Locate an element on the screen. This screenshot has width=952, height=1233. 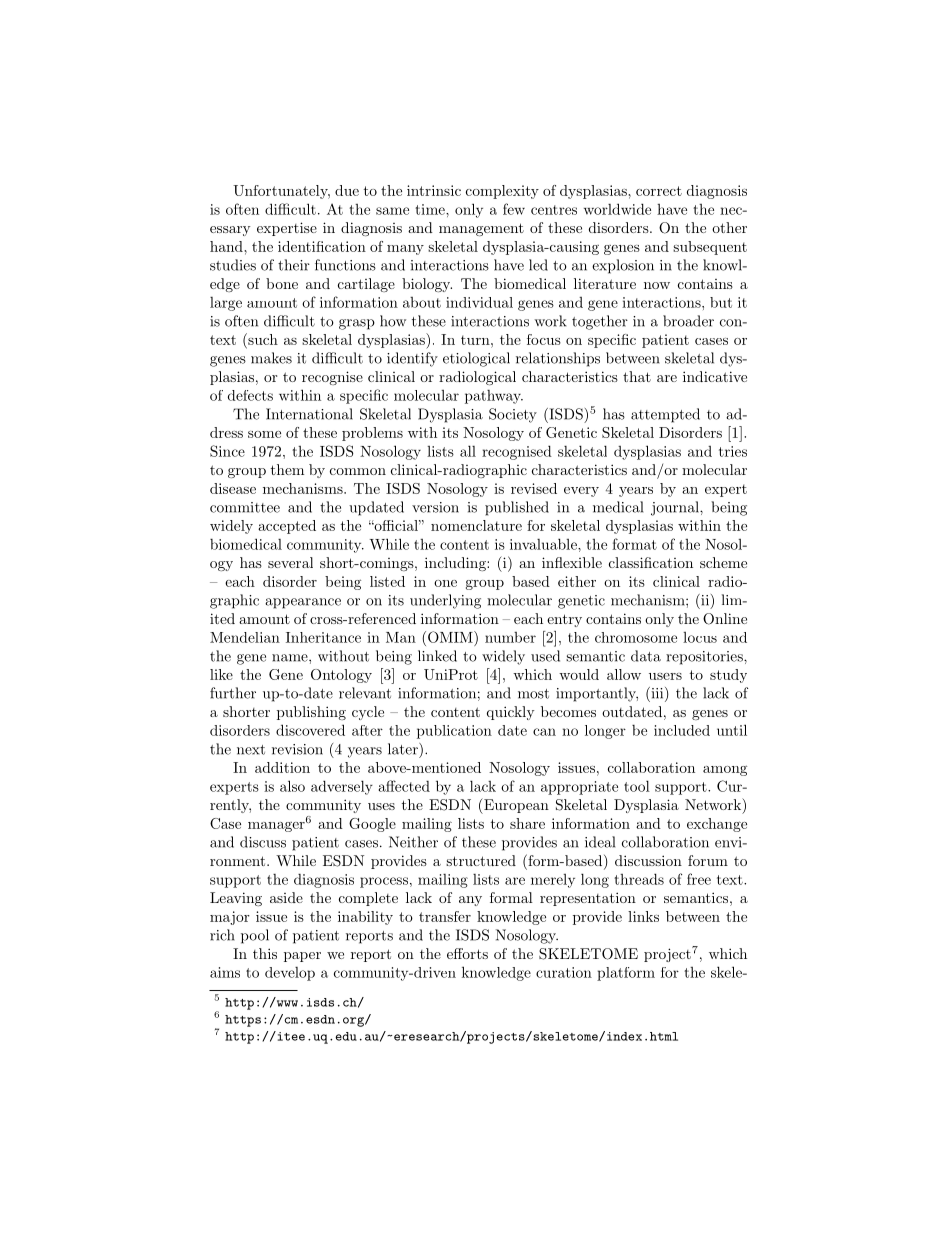
identification is located at coordinates (322, 246).
